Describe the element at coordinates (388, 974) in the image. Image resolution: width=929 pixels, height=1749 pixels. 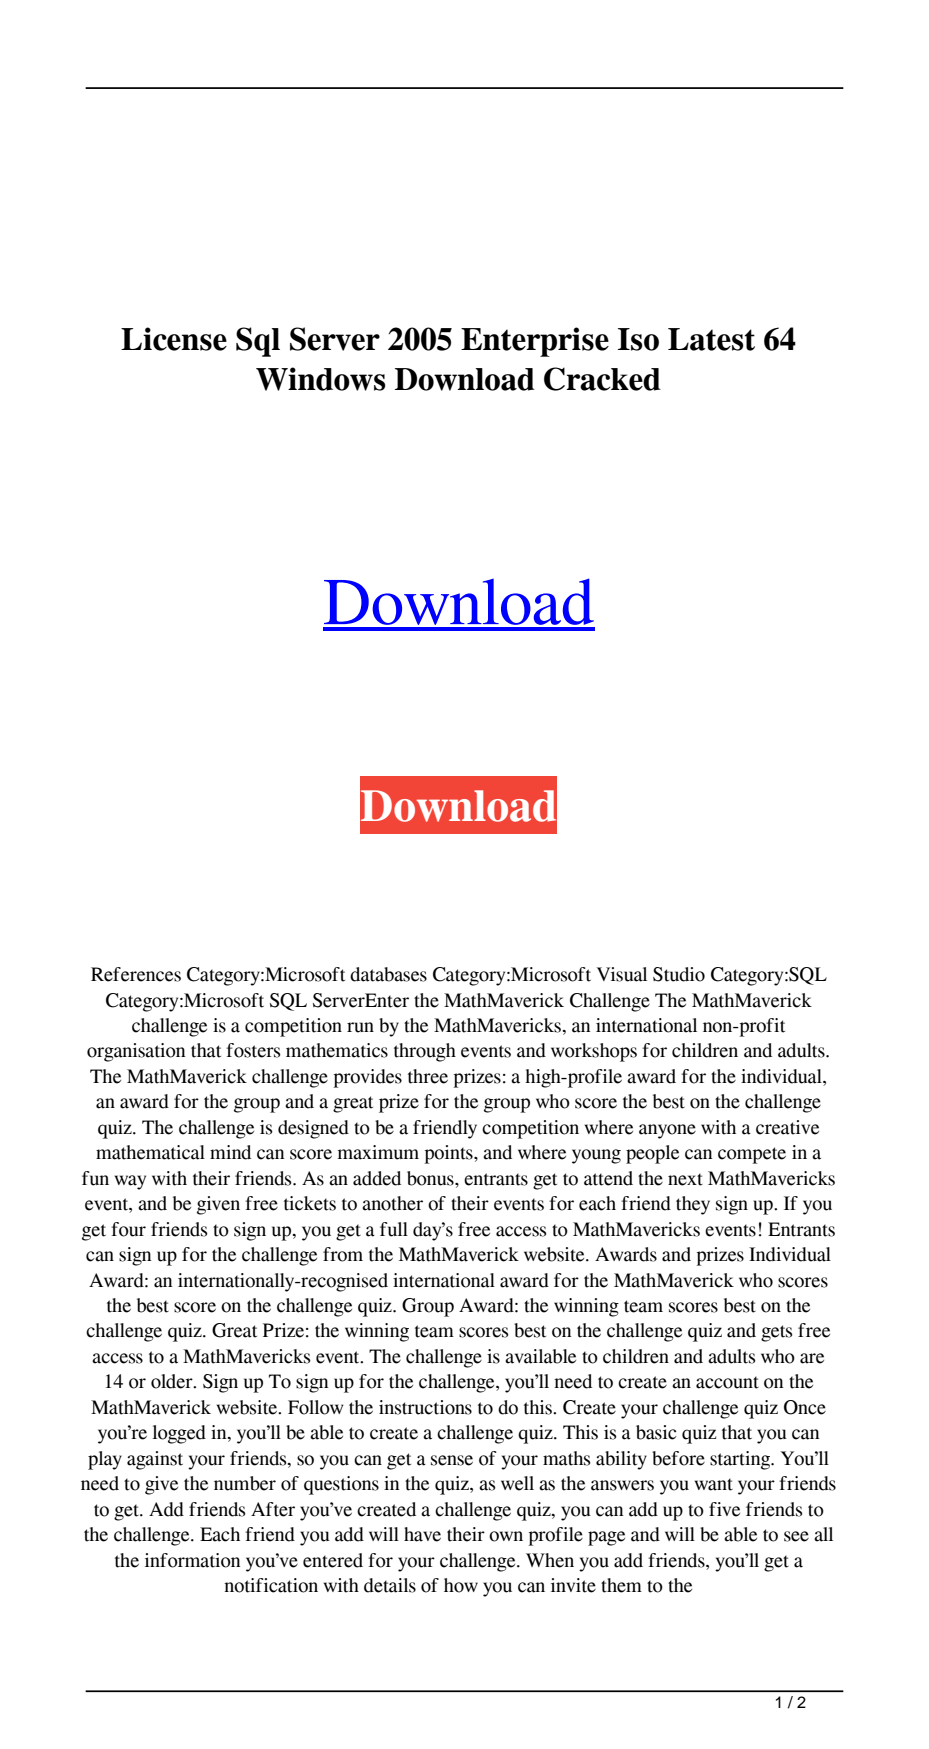
I see `databases` at that location.
